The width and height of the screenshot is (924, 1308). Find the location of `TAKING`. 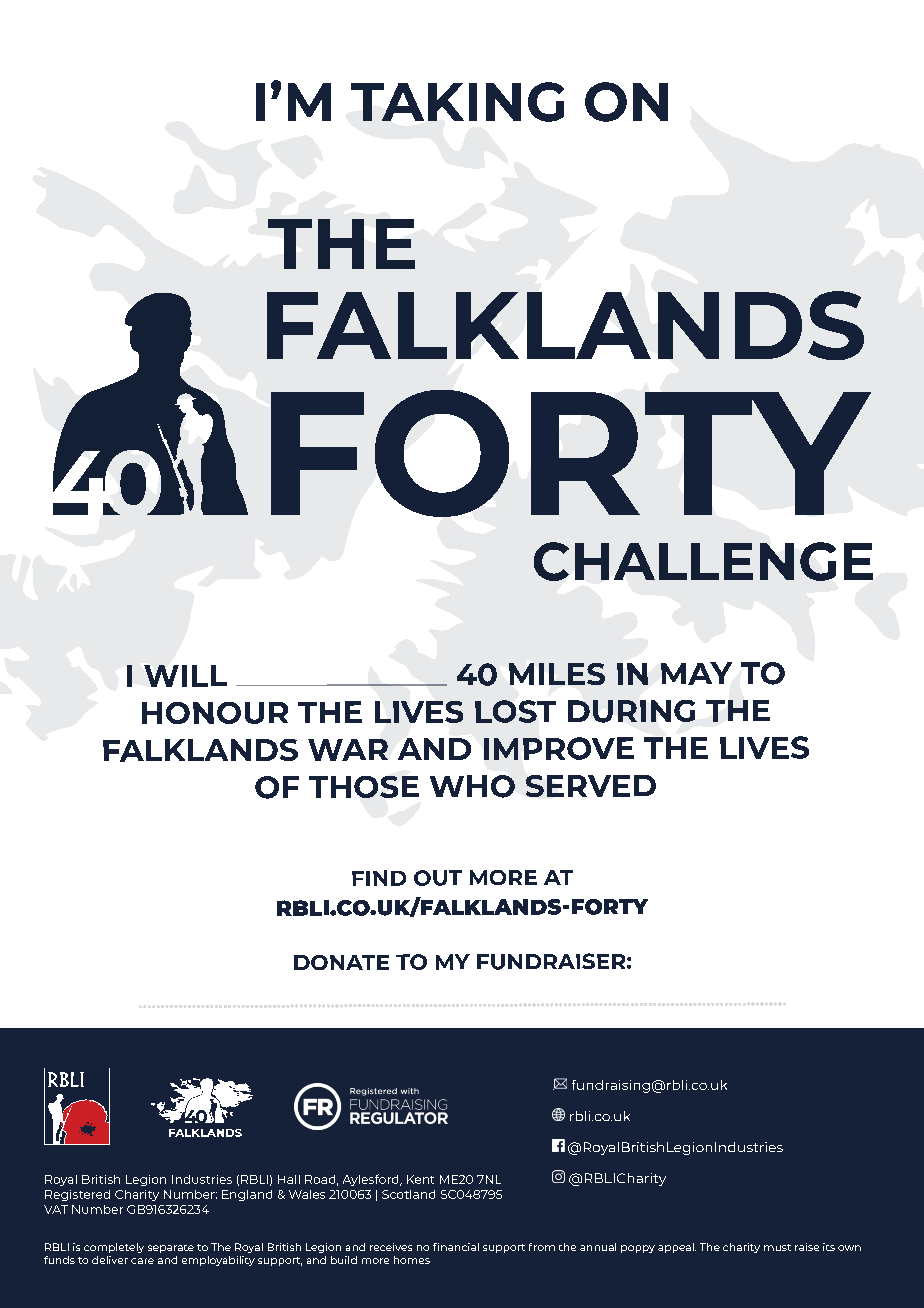

TAKING is located at coordinates (457, 102).
